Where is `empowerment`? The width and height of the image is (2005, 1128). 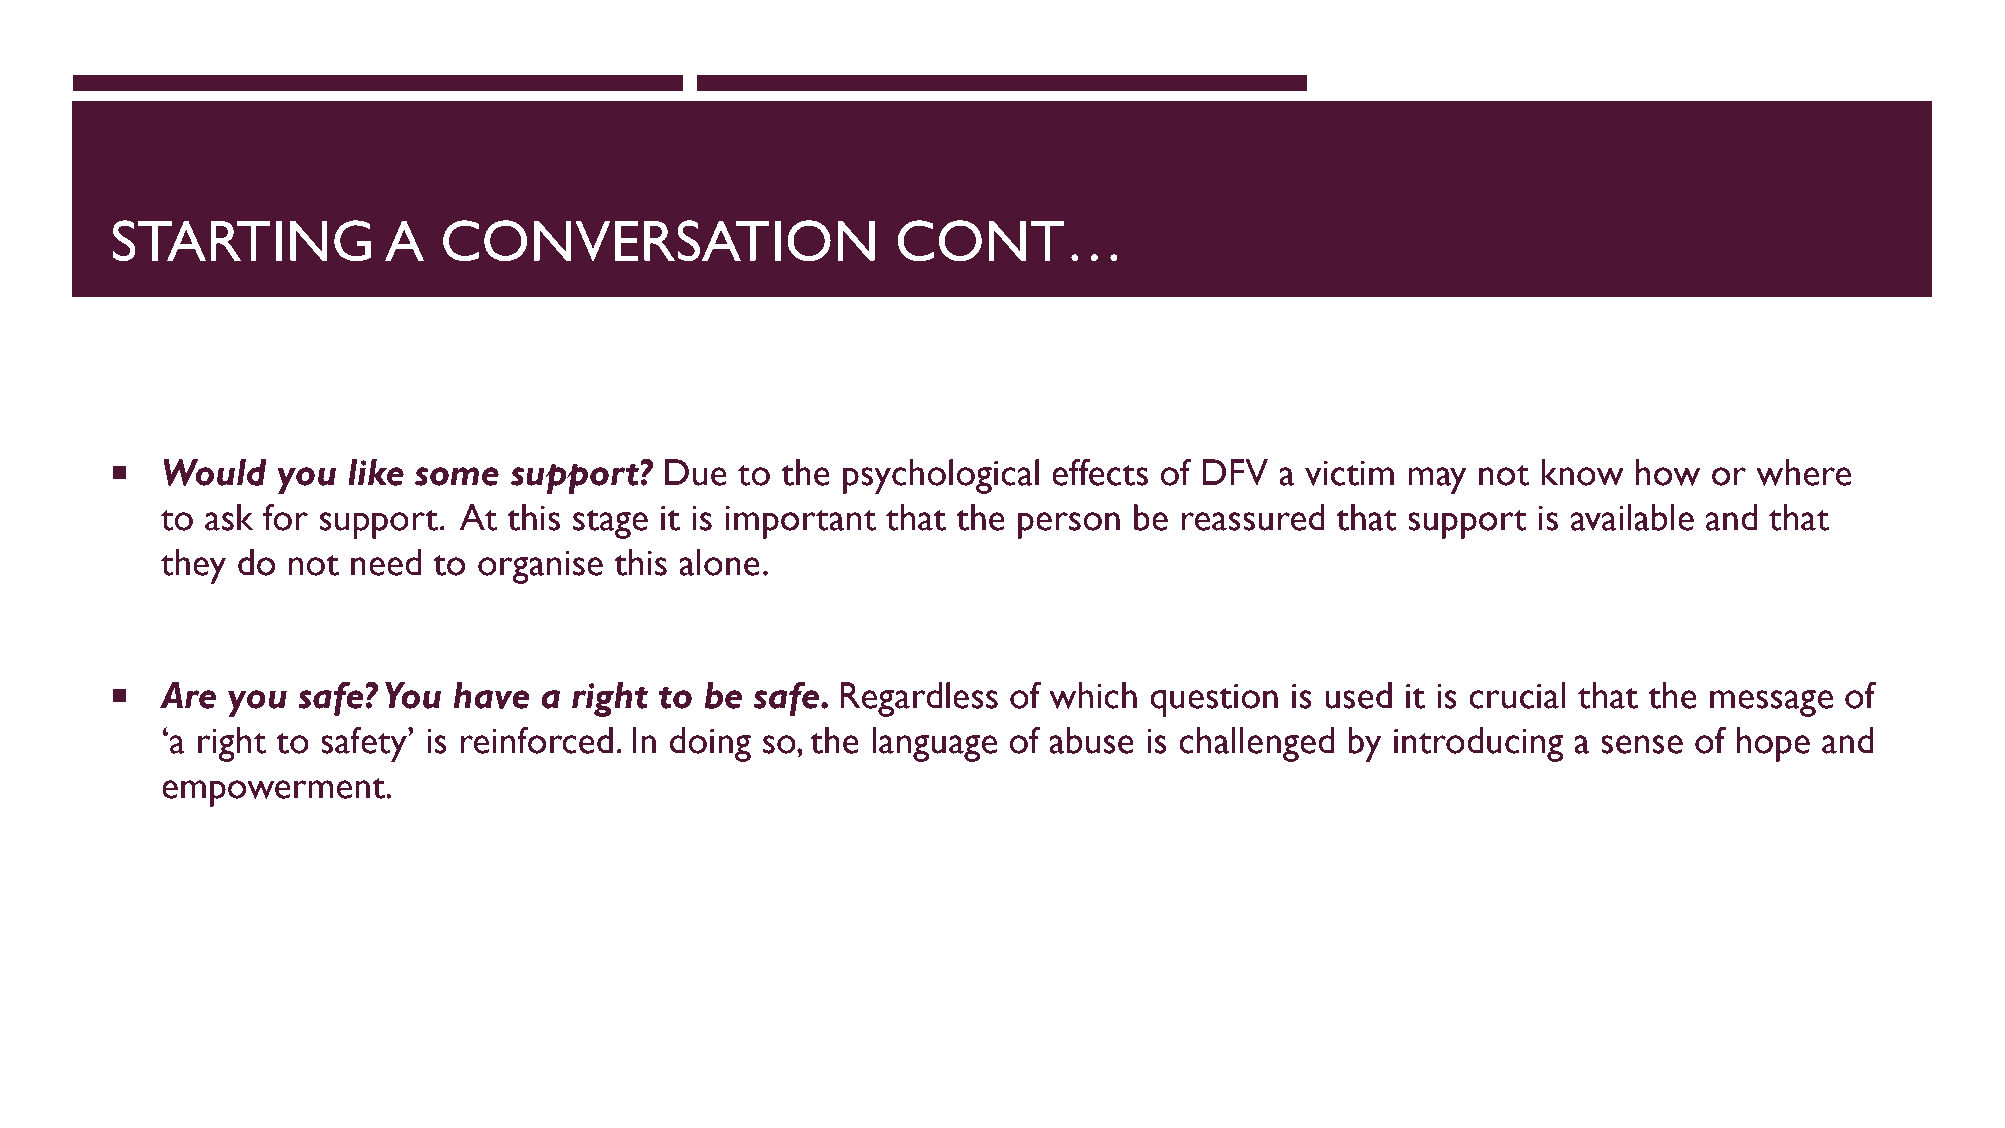 empowerment is located at coordinates (274, 792).
